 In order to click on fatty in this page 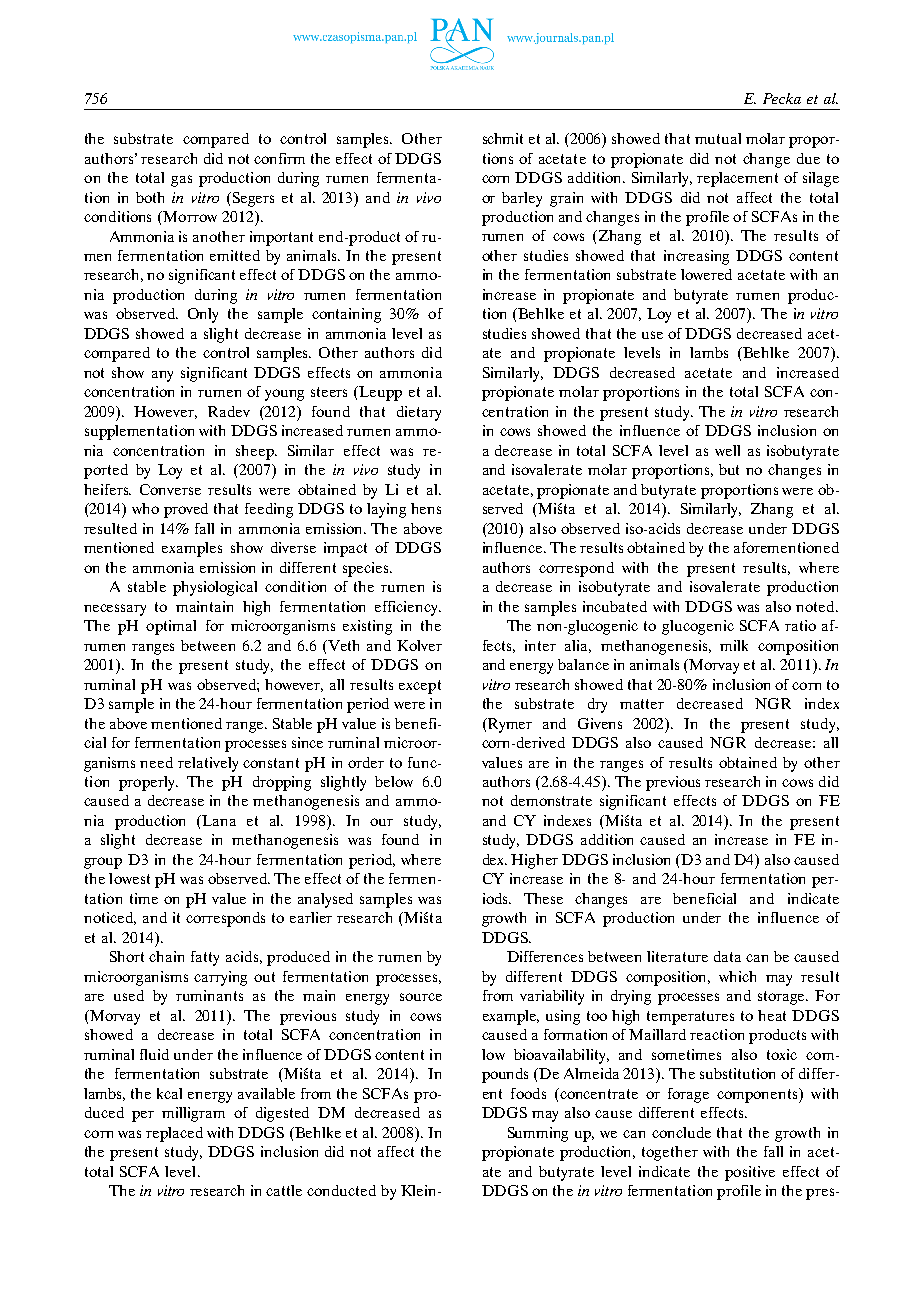, I will do `click(205, 958)`.
